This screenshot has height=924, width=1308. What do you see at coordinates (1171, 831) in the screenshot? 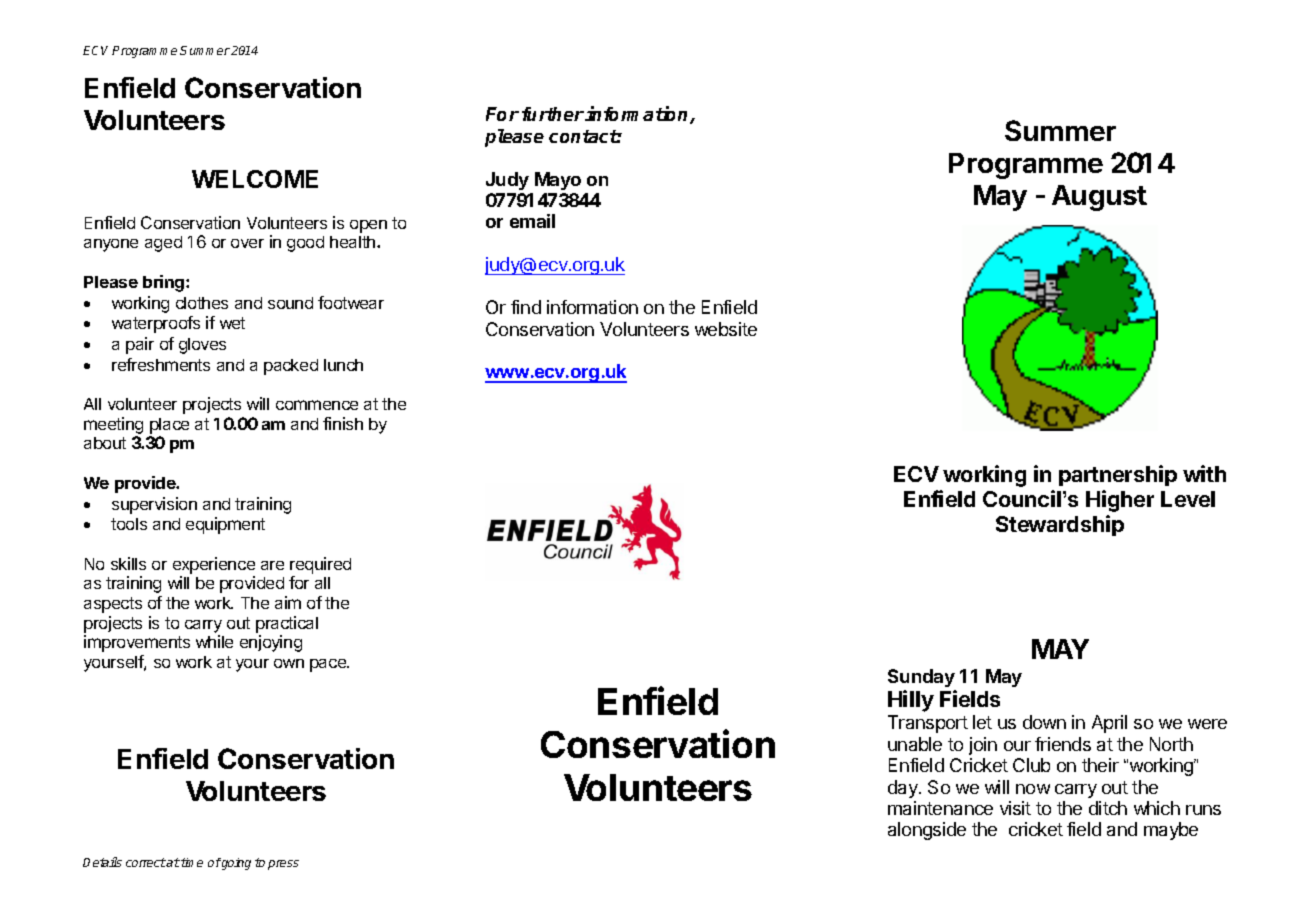
I see `maybe` at bounding box center [1171, 831].
